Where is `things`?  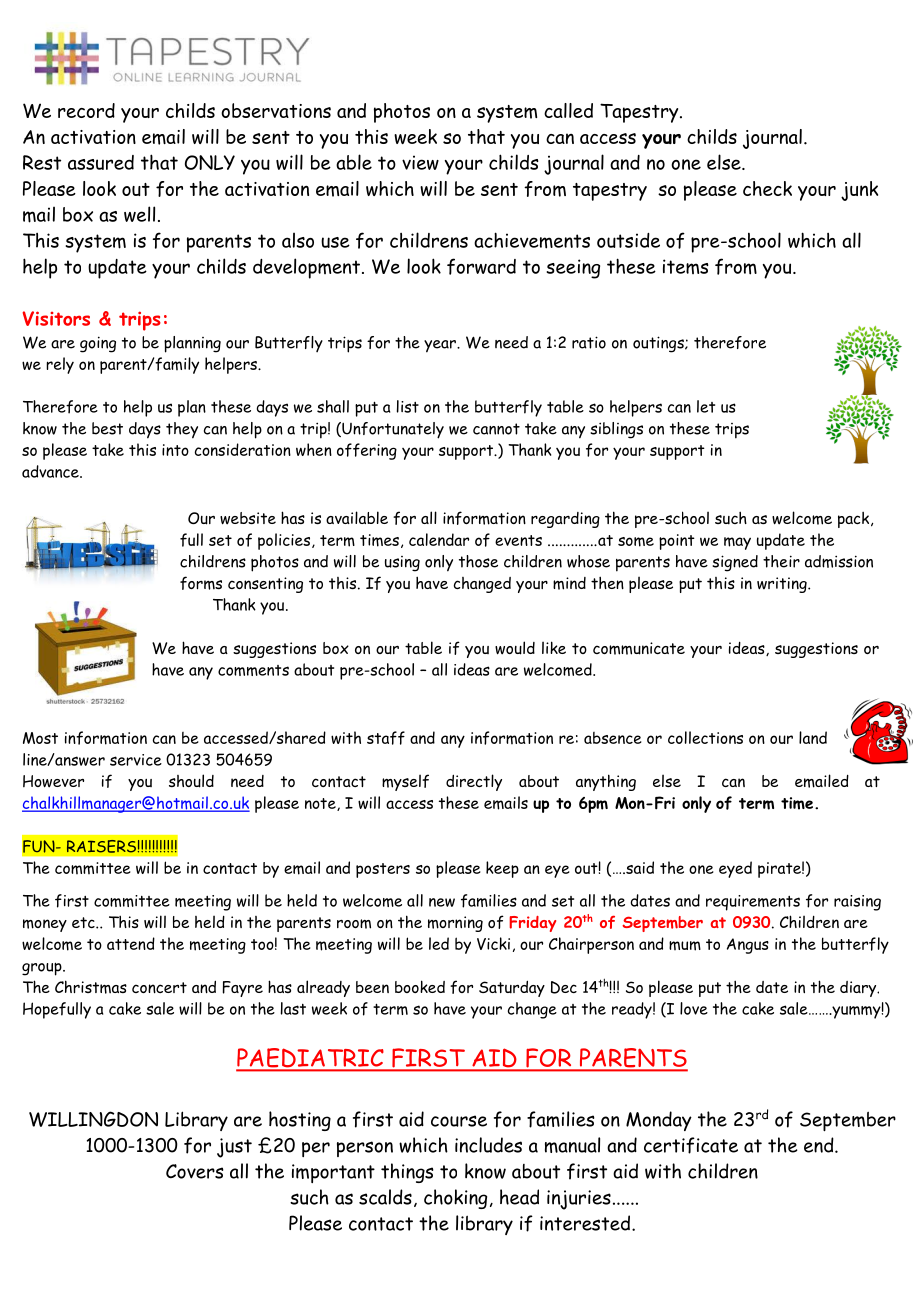
things is located at coordinates (407, 1173).
